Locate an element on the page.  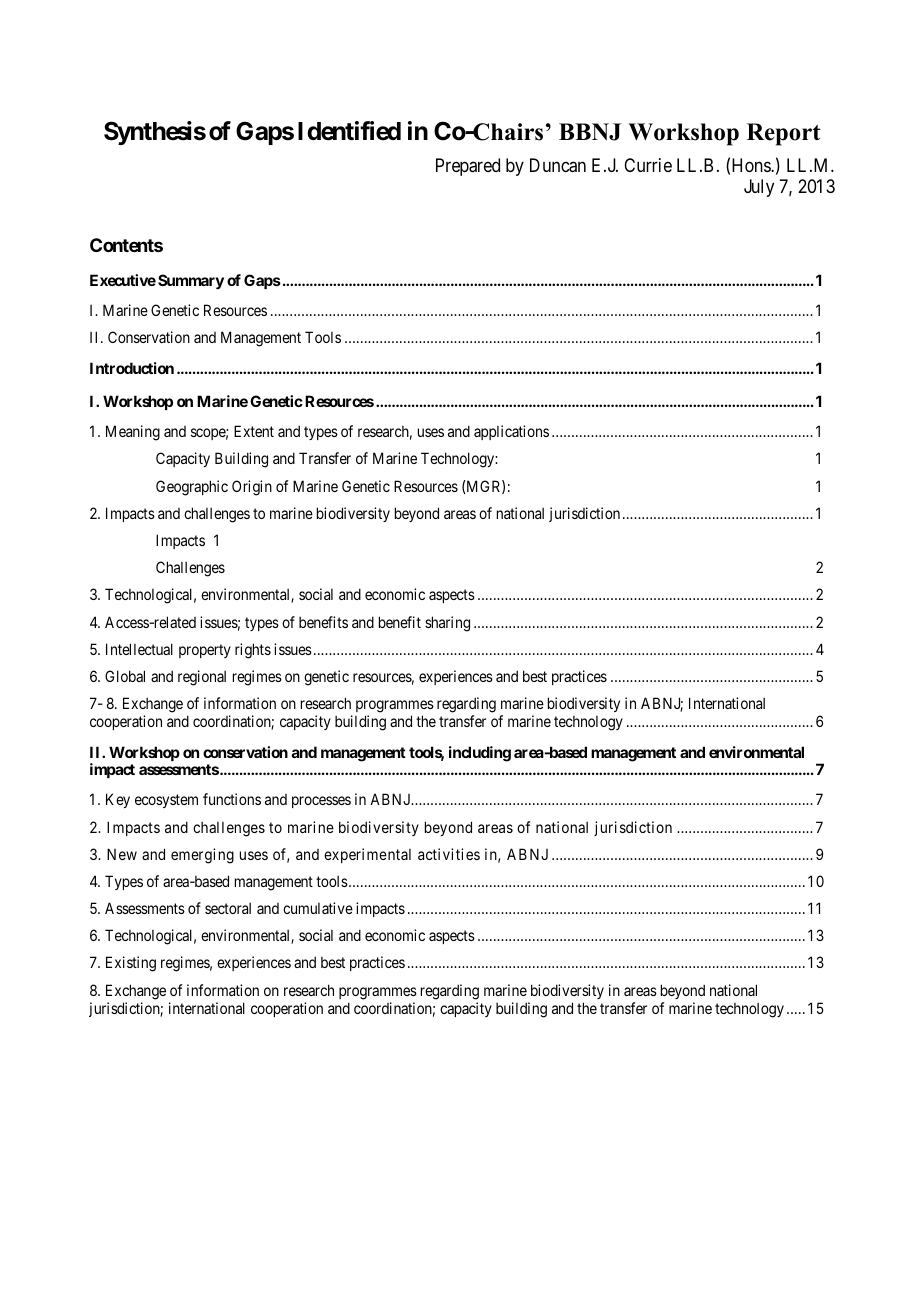
sharing is located at coordinates (447, 624).
